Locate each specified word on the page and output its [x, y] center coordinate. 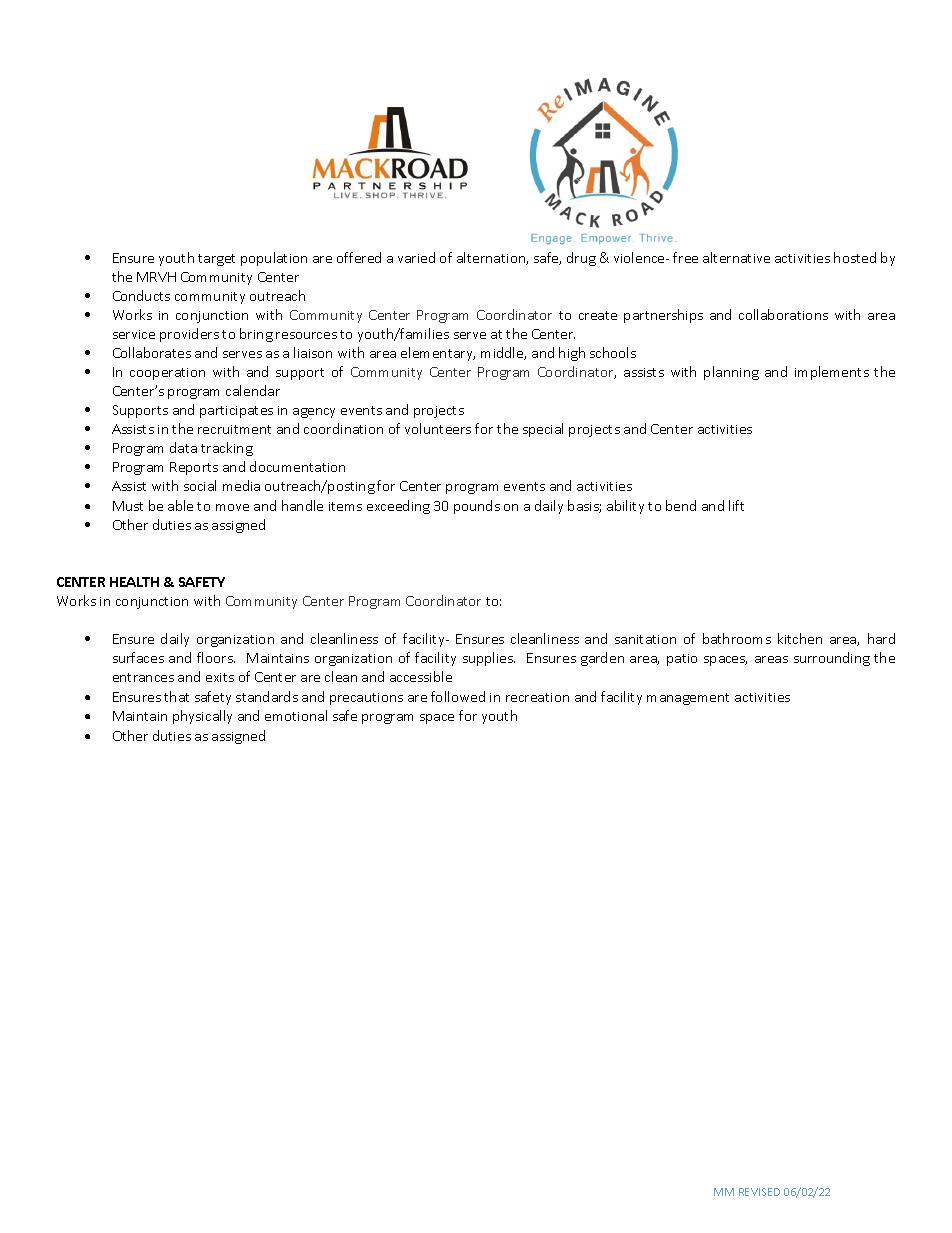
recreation [537, 697]
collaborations [783, 314]
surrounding [832, 659]
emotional [296, 715]
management [688, 699]
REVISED [759, 1192]
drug [581, 259]
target [216, 260]
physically [202, 717]
